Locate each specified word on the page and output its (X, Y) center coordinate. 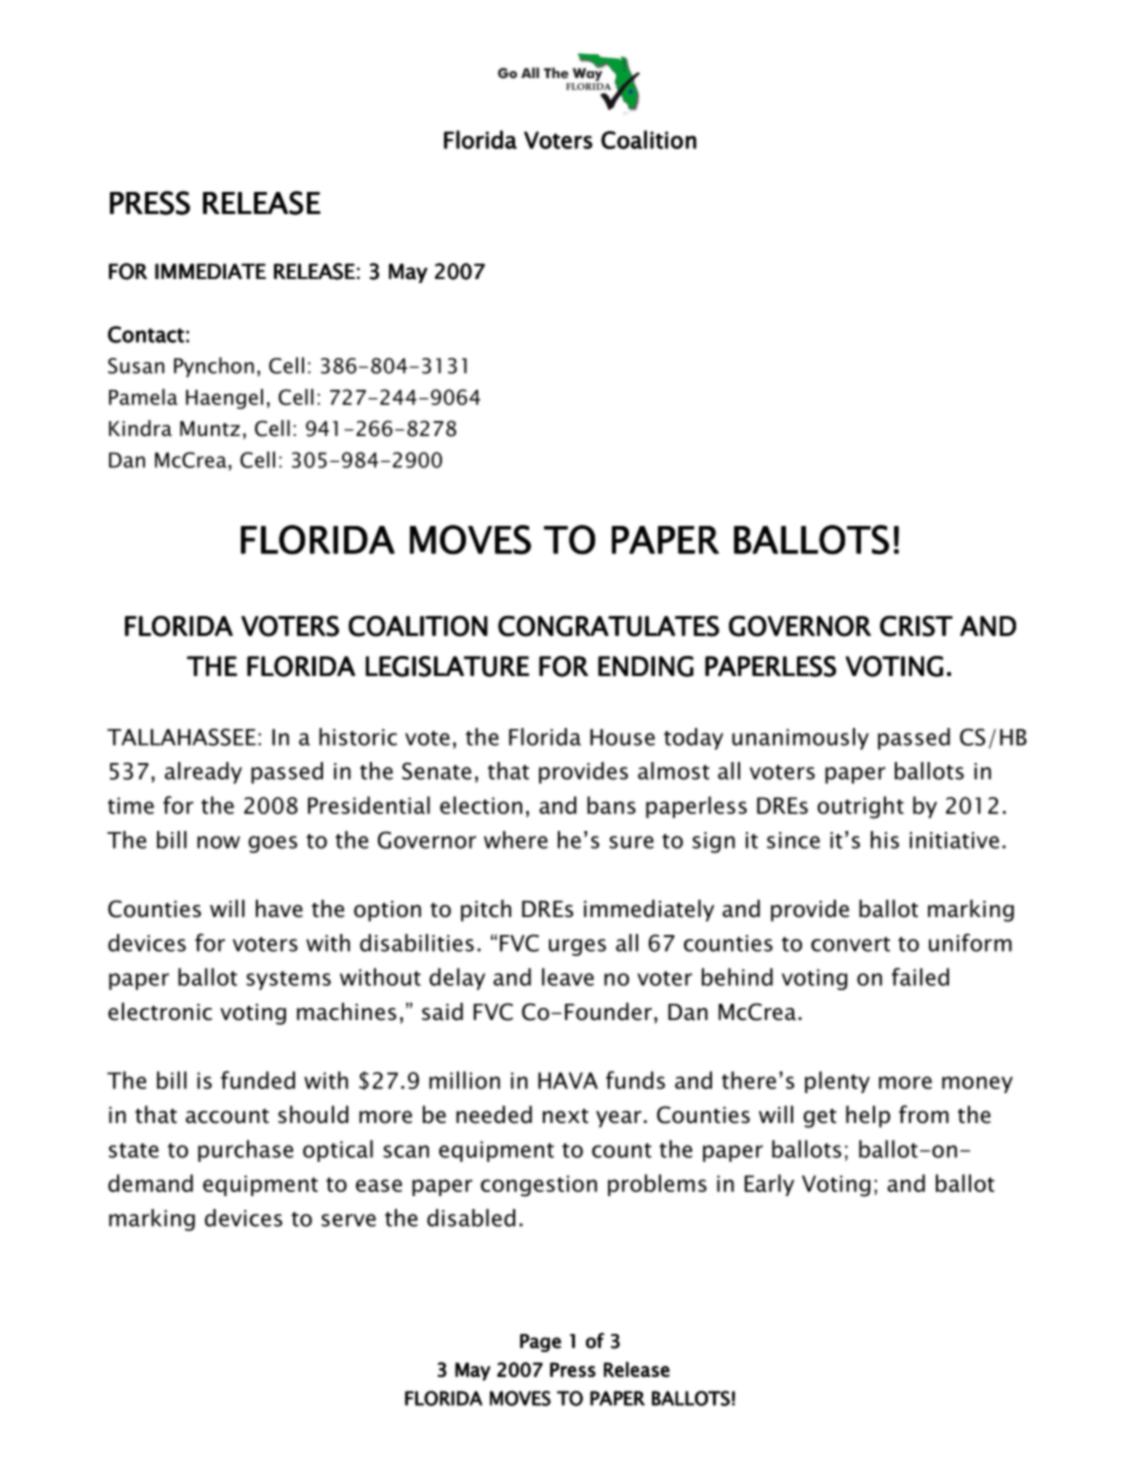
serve (348, 1220)
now (218, 842)
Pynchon (214, 367)
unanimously (800, 739)
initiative (954, 840)
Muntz (210, 429)
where (516, 840)
